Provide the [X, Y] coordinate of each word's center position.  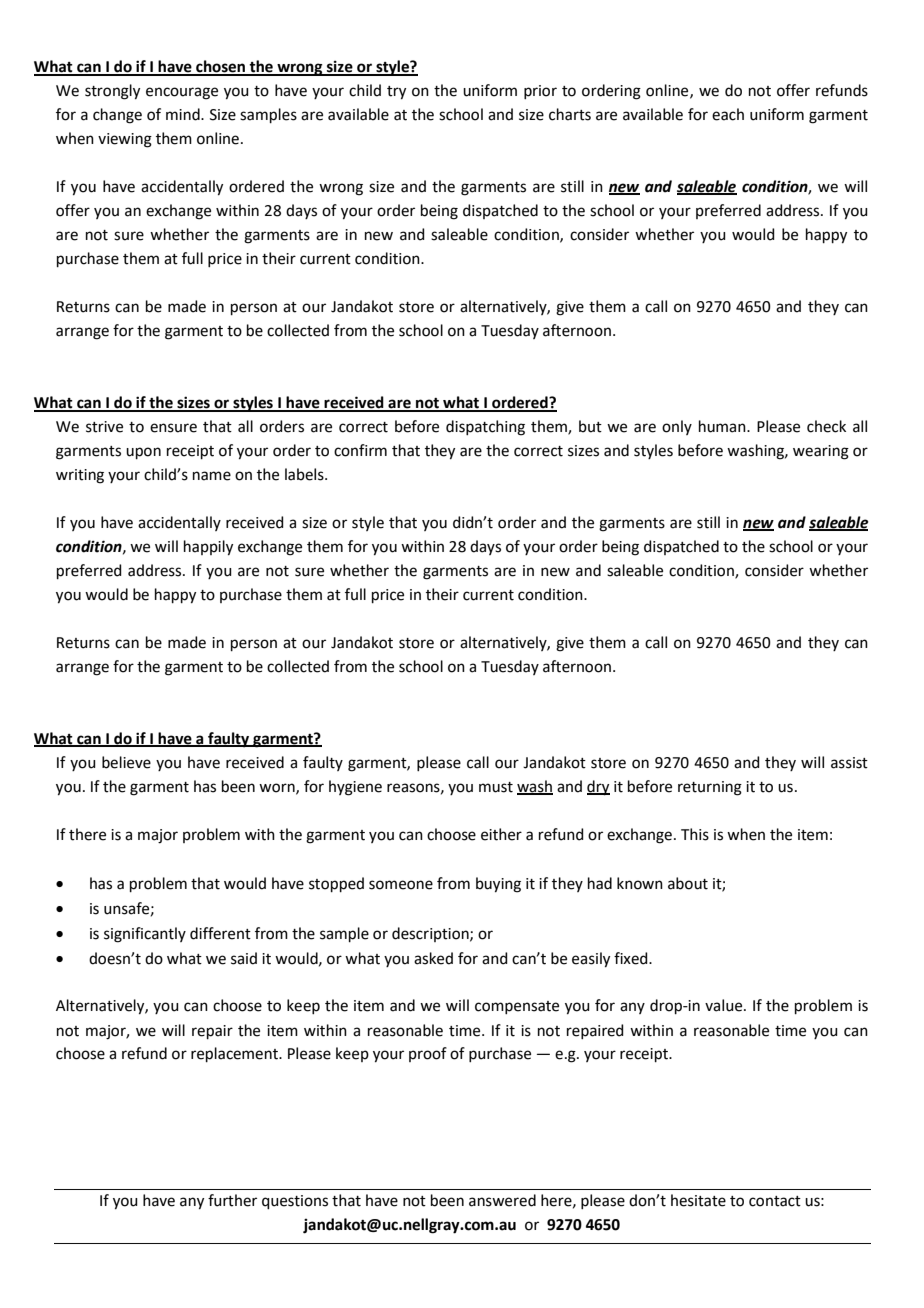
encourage [182, 93]
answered [502, 1200]
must [496, 787]
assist [849, 763]
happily [208, 548]
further [232, 1200]
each [728, 114]
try [396, 93]
